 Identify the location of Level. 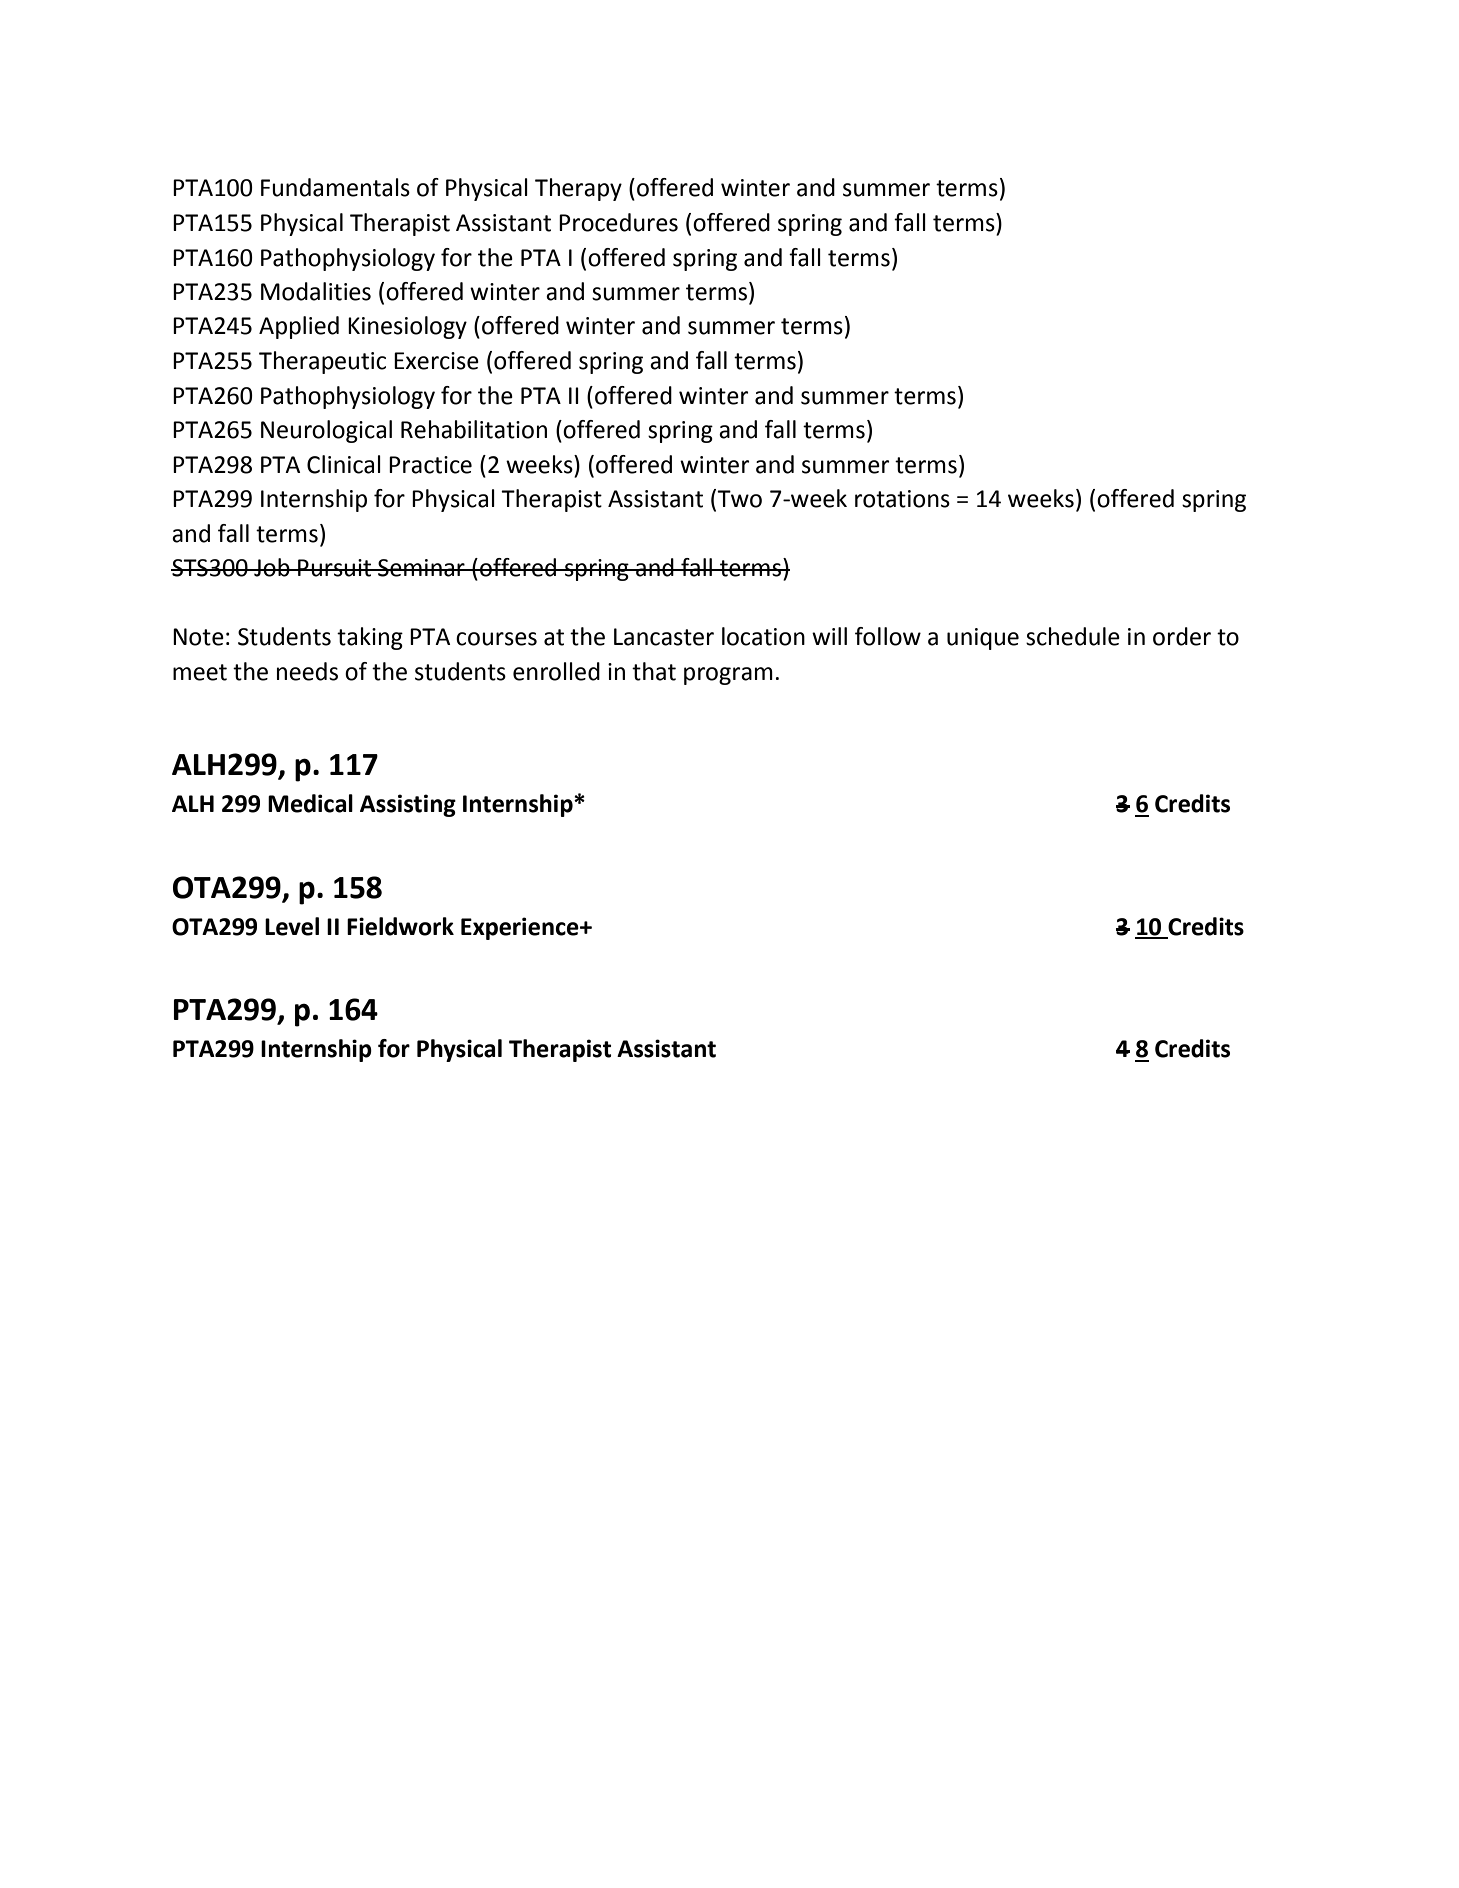
(292, 926).
